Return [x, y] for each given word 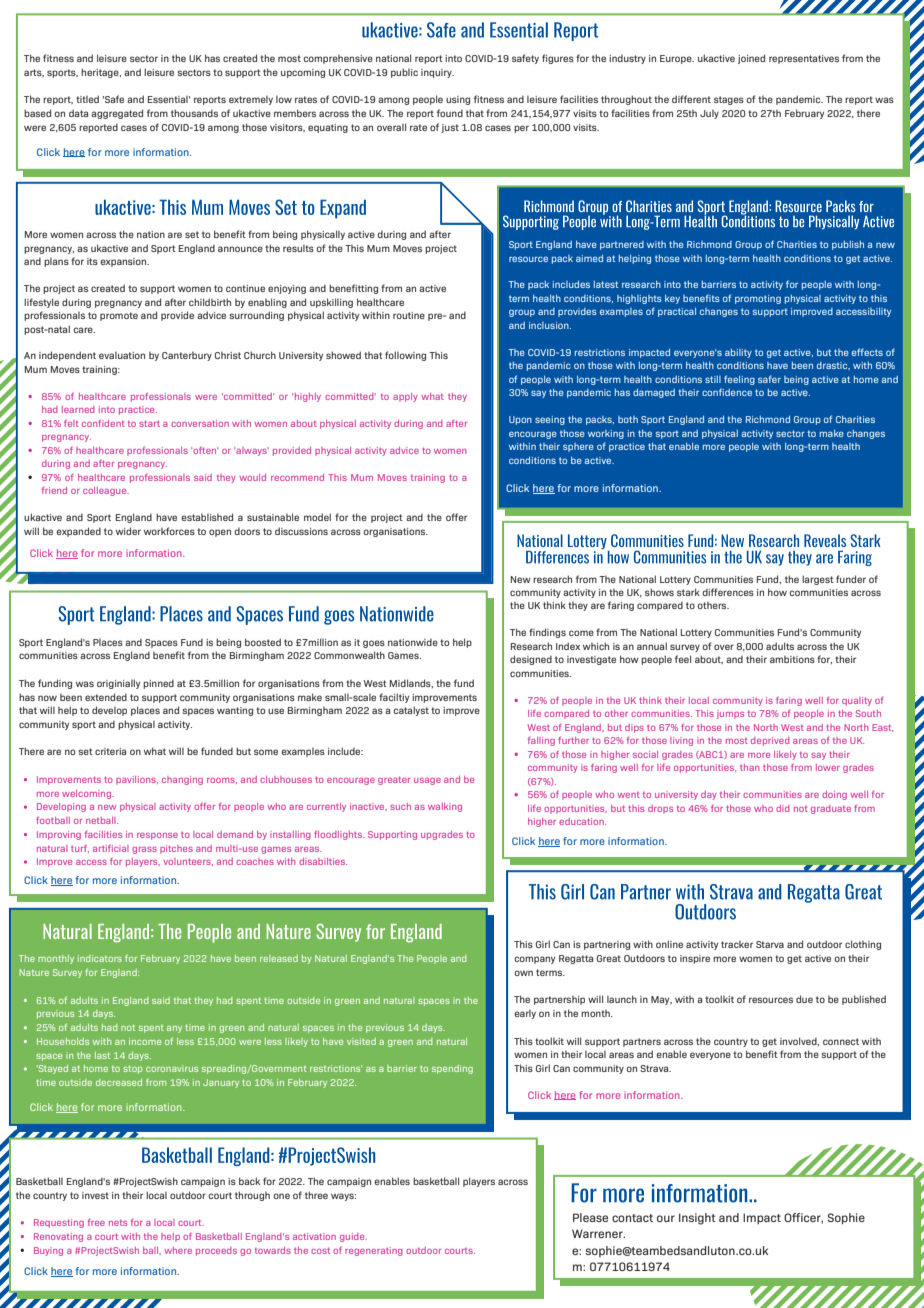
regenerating [374, 1251]
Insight [697, 1219]
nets [118, 1223]
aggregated [117, 114]
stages [729, 100]
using [458, 100]
